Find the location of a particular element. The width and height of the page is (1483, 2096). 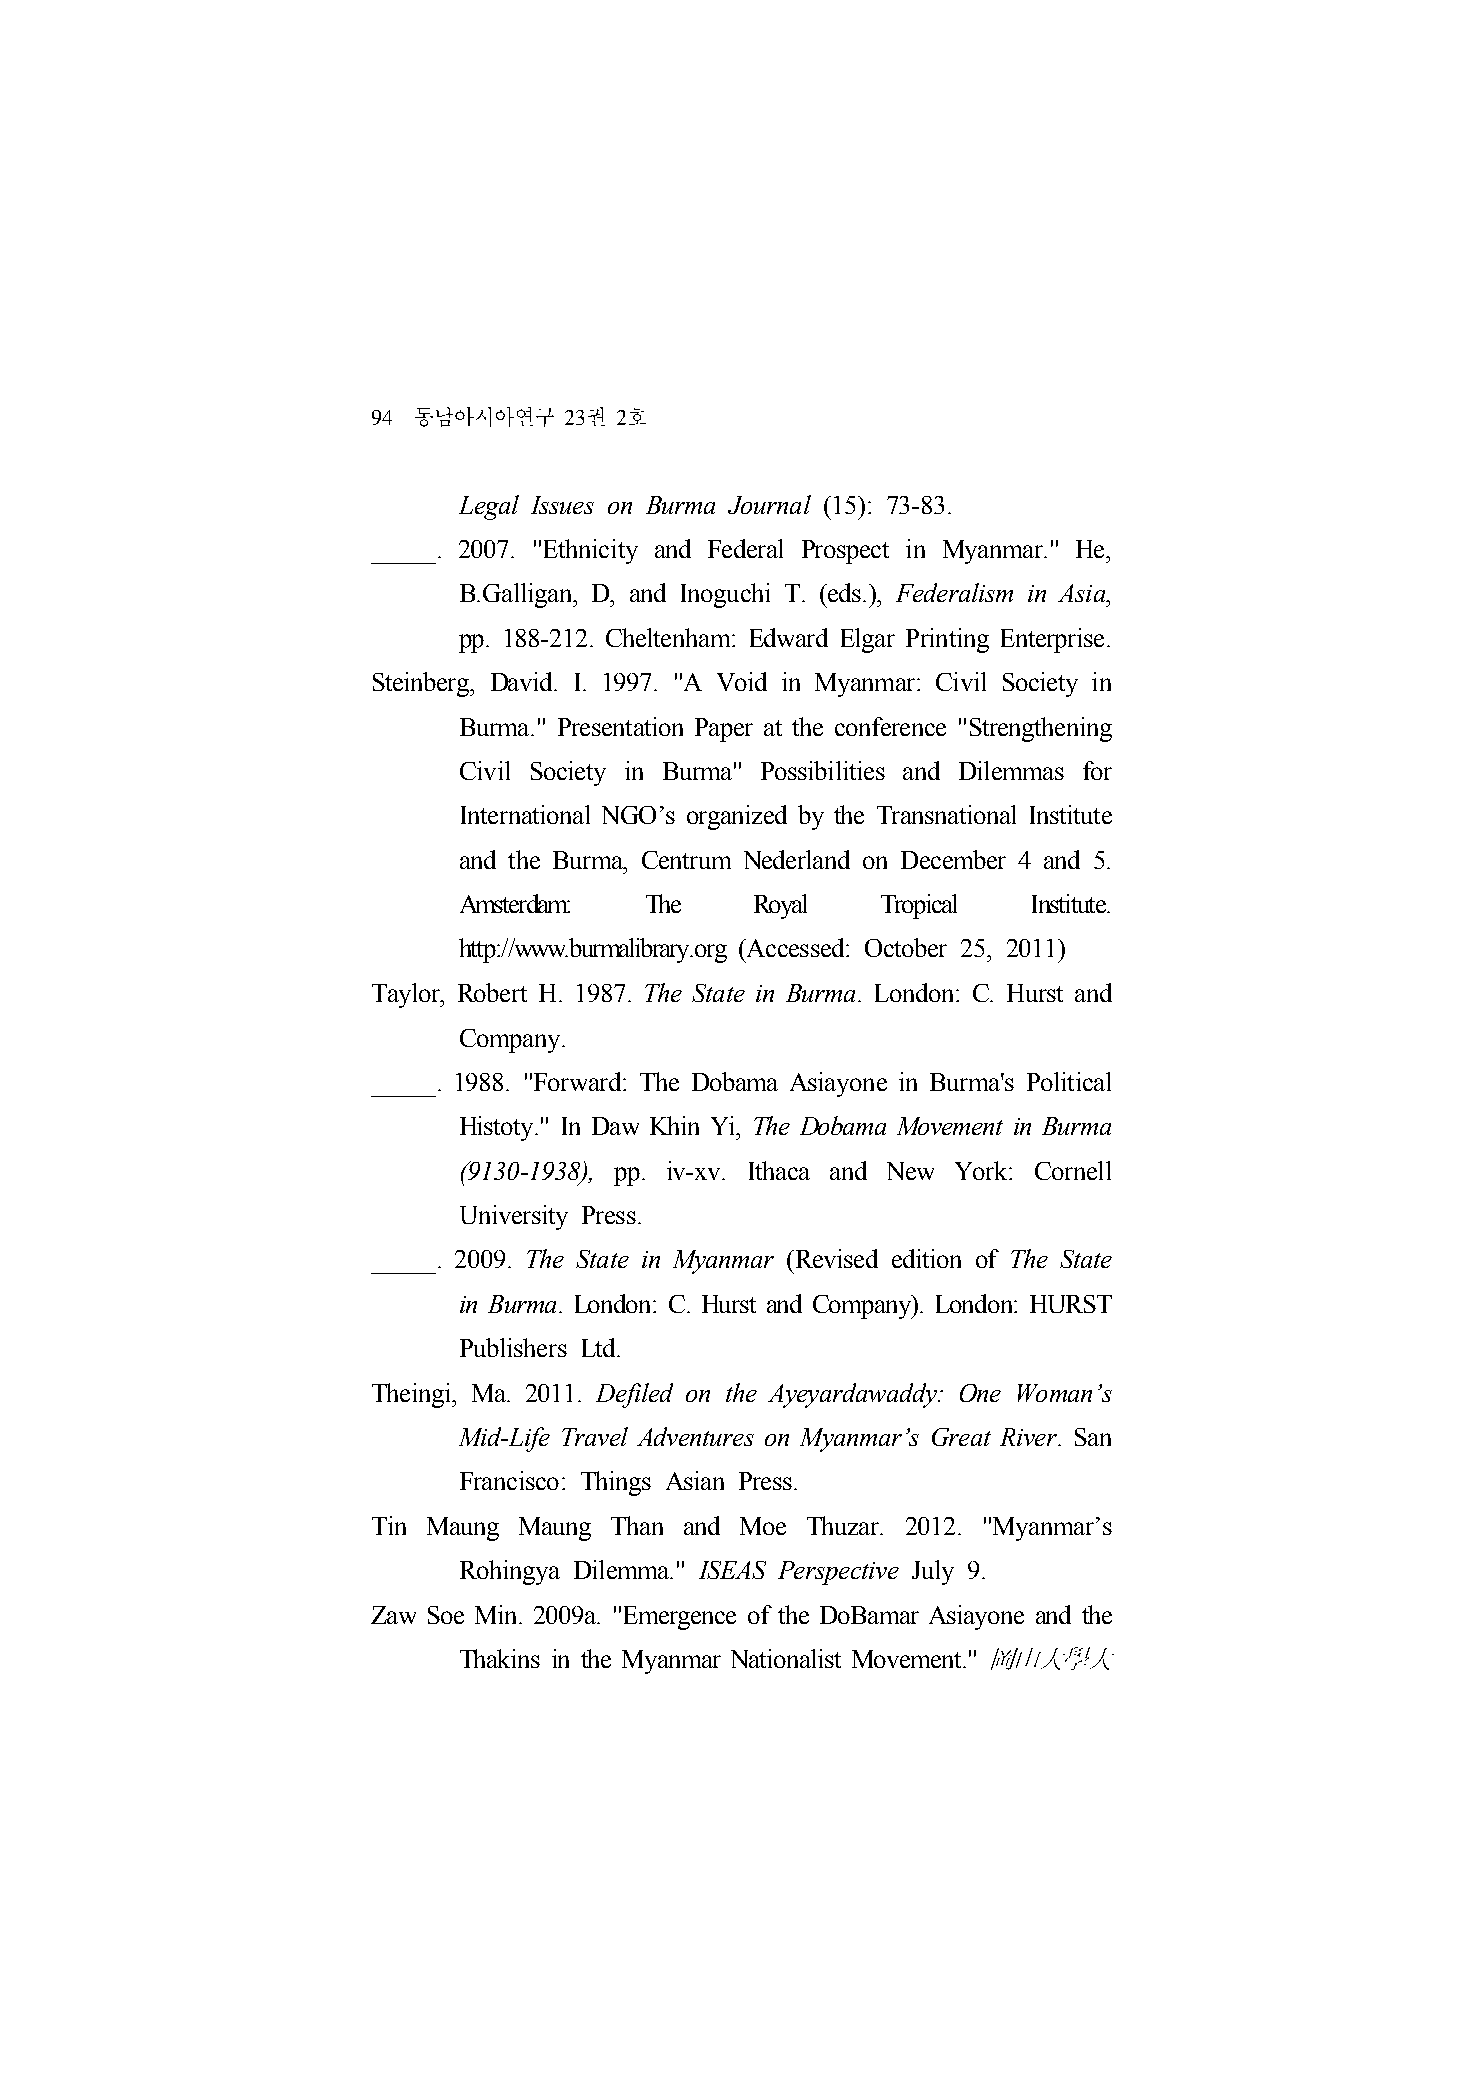

Ithaca is located at coordinates (779, 1170).
